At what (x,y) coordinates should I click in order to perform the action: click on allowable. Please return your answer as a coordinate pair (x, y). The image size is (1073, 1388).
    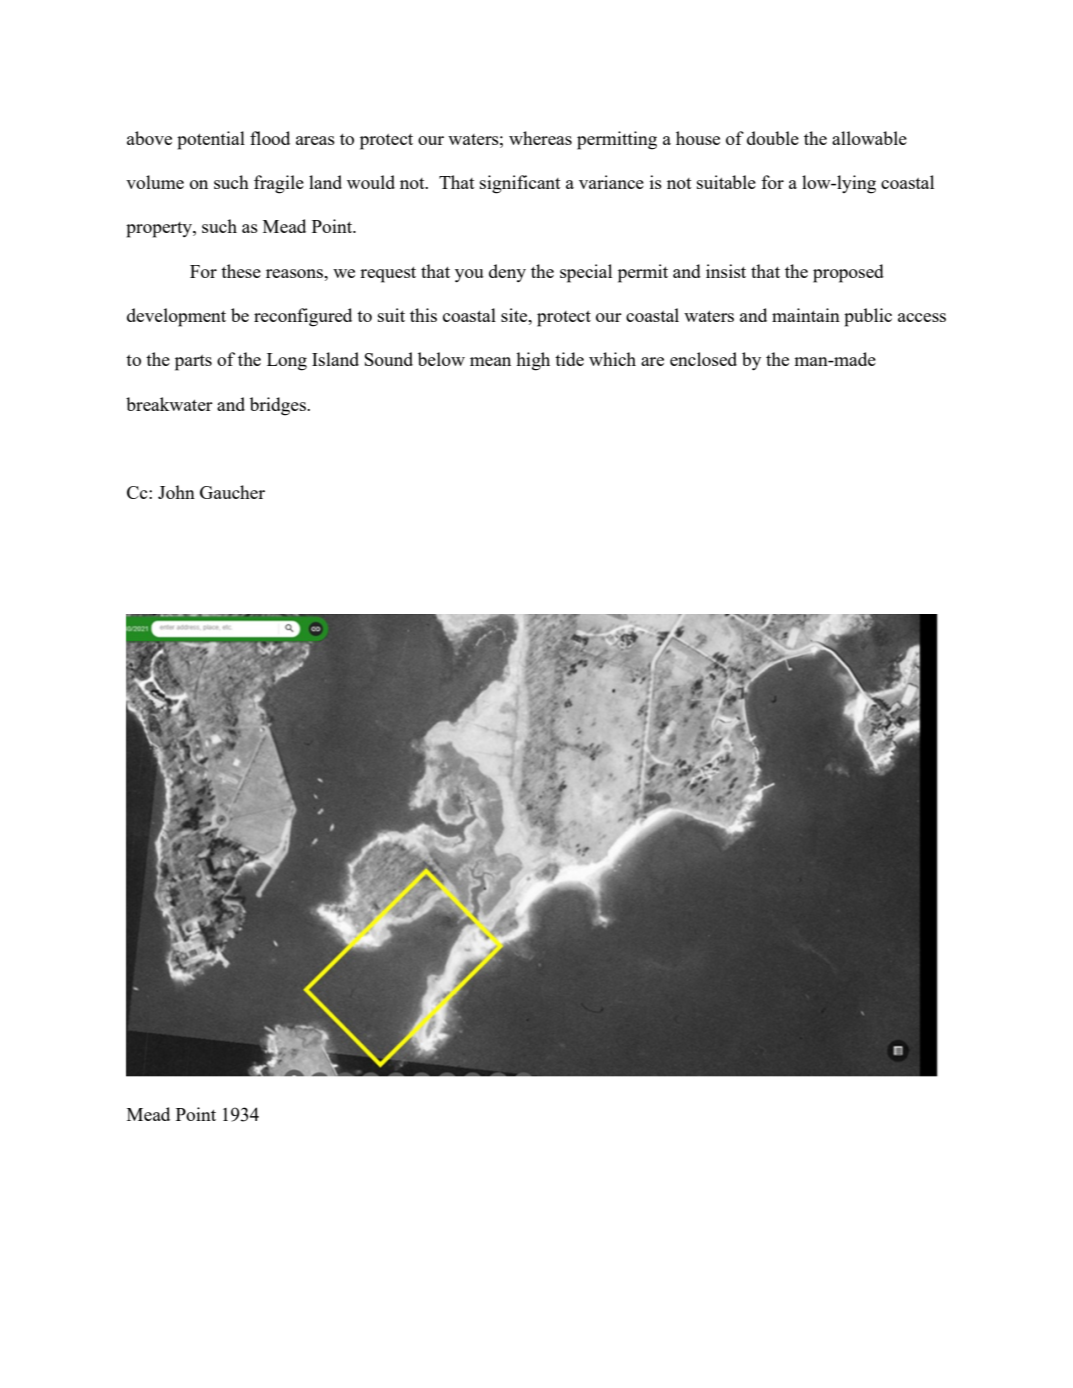
    Looking at the image, I should click on (869, 138).
